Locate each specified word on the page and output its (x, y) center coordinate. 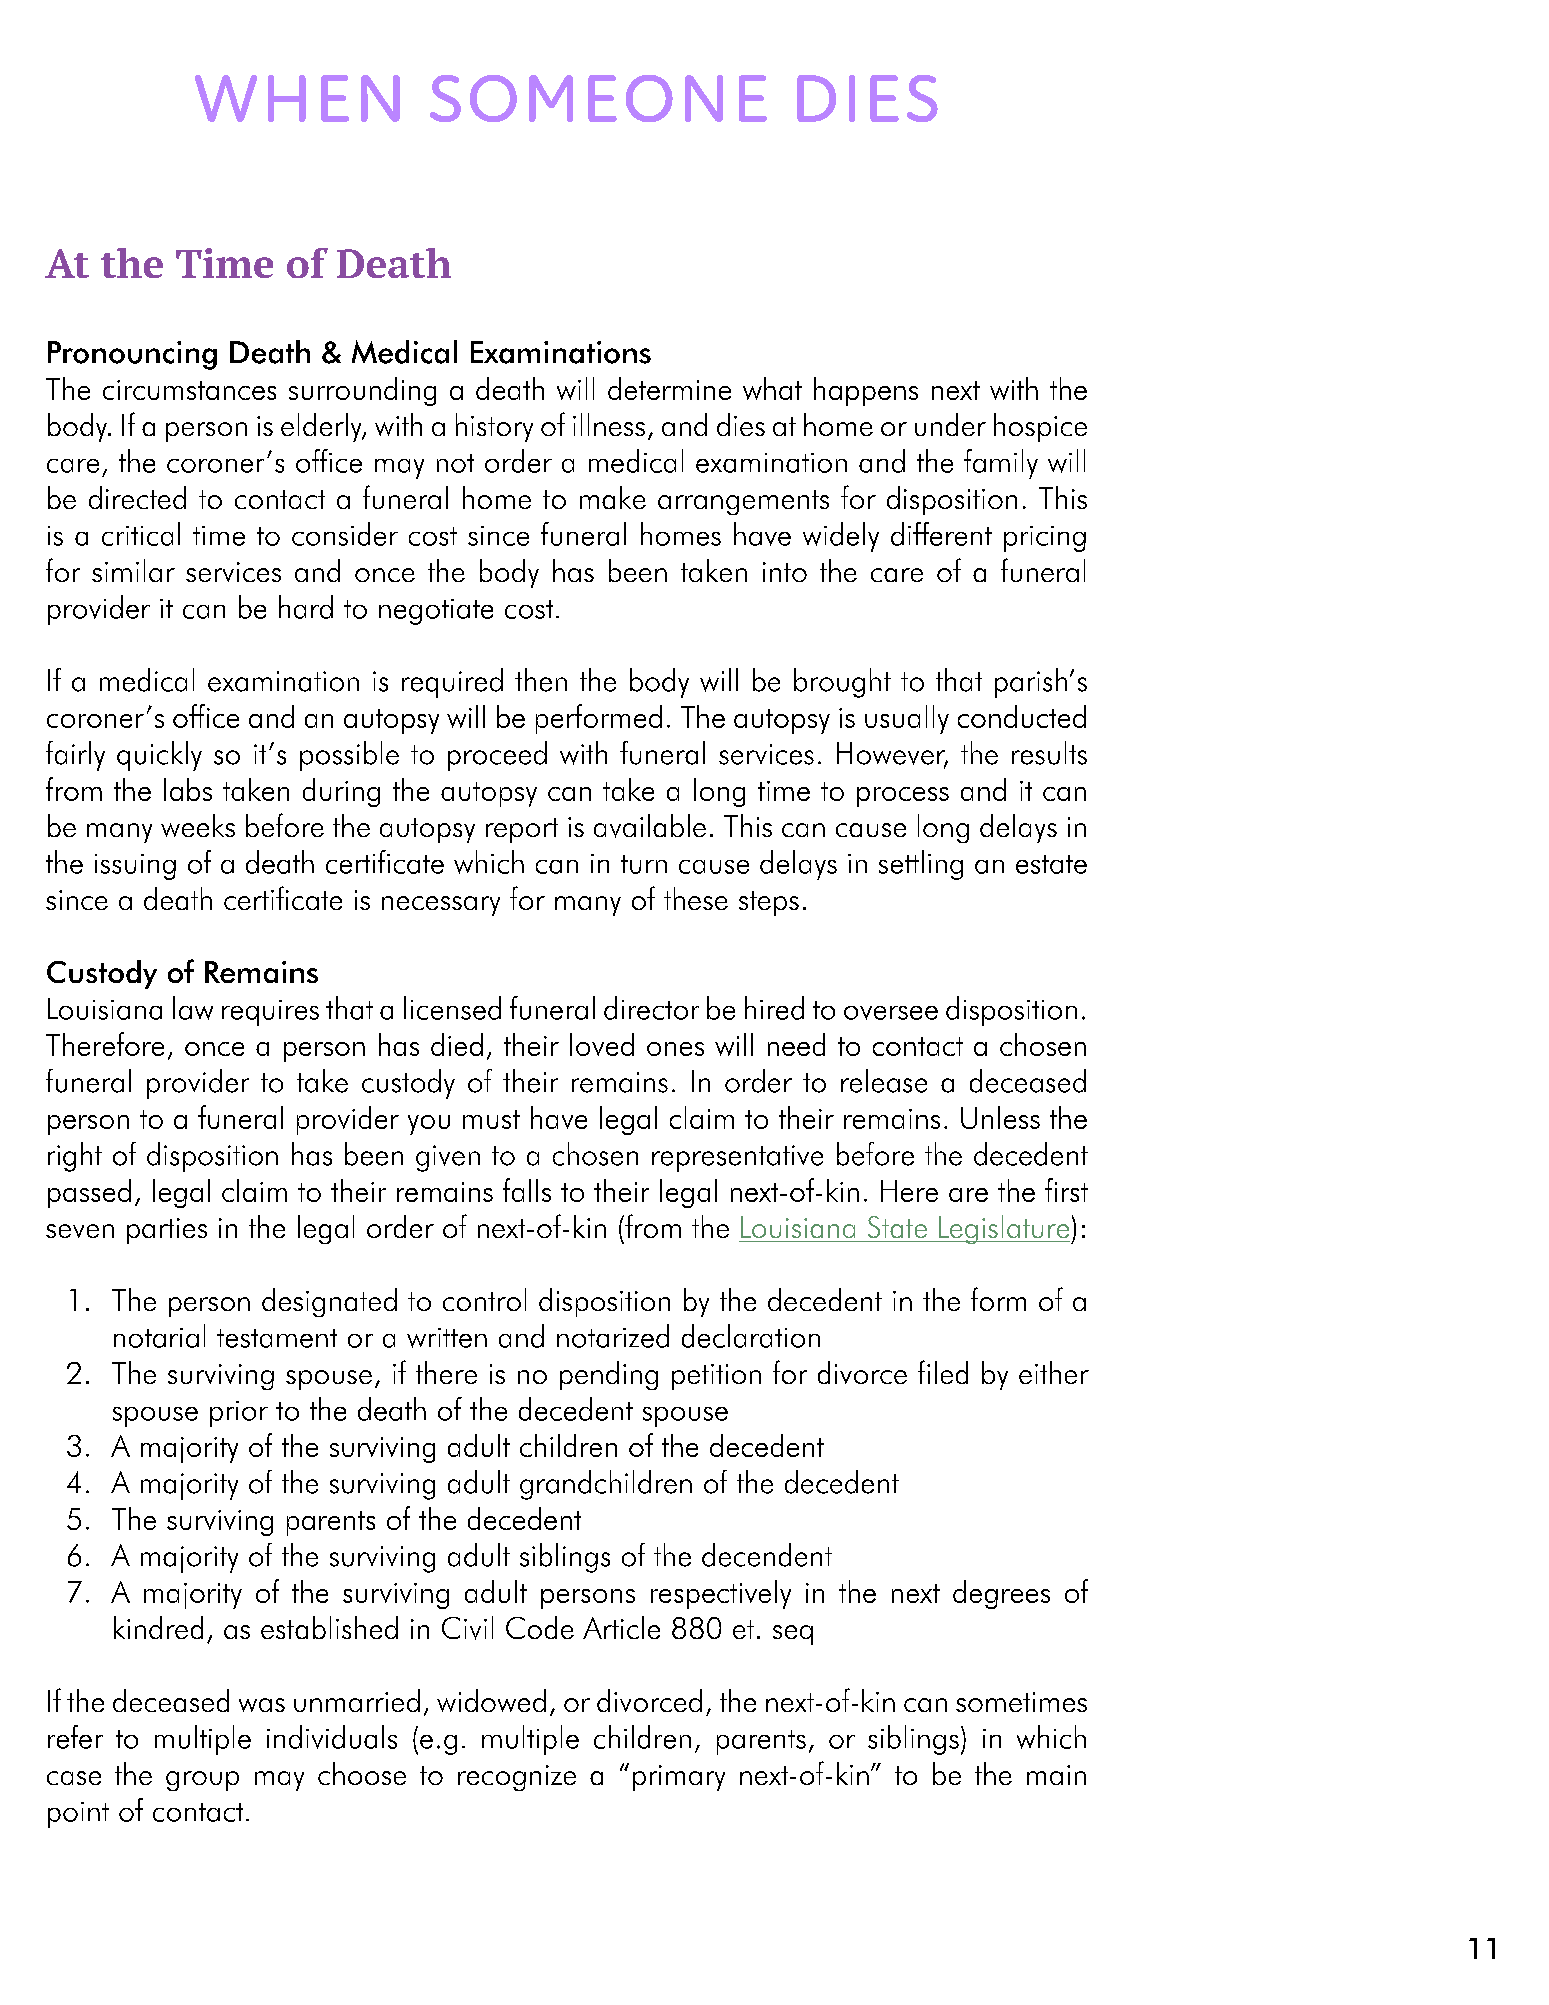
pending (609, 1375)
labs (188, 789)
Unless (1000, 1117)
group (202, 1781)
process (903, 797)
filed (943, 1372)
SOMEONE (598, 98)
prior (239, 1414)
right (75, 1157)
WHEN (297, 98)
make (613, 497)
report (522, 830)
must (491, 1119)
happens (866, 391)
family (1001, 464)
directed (137, 497)
